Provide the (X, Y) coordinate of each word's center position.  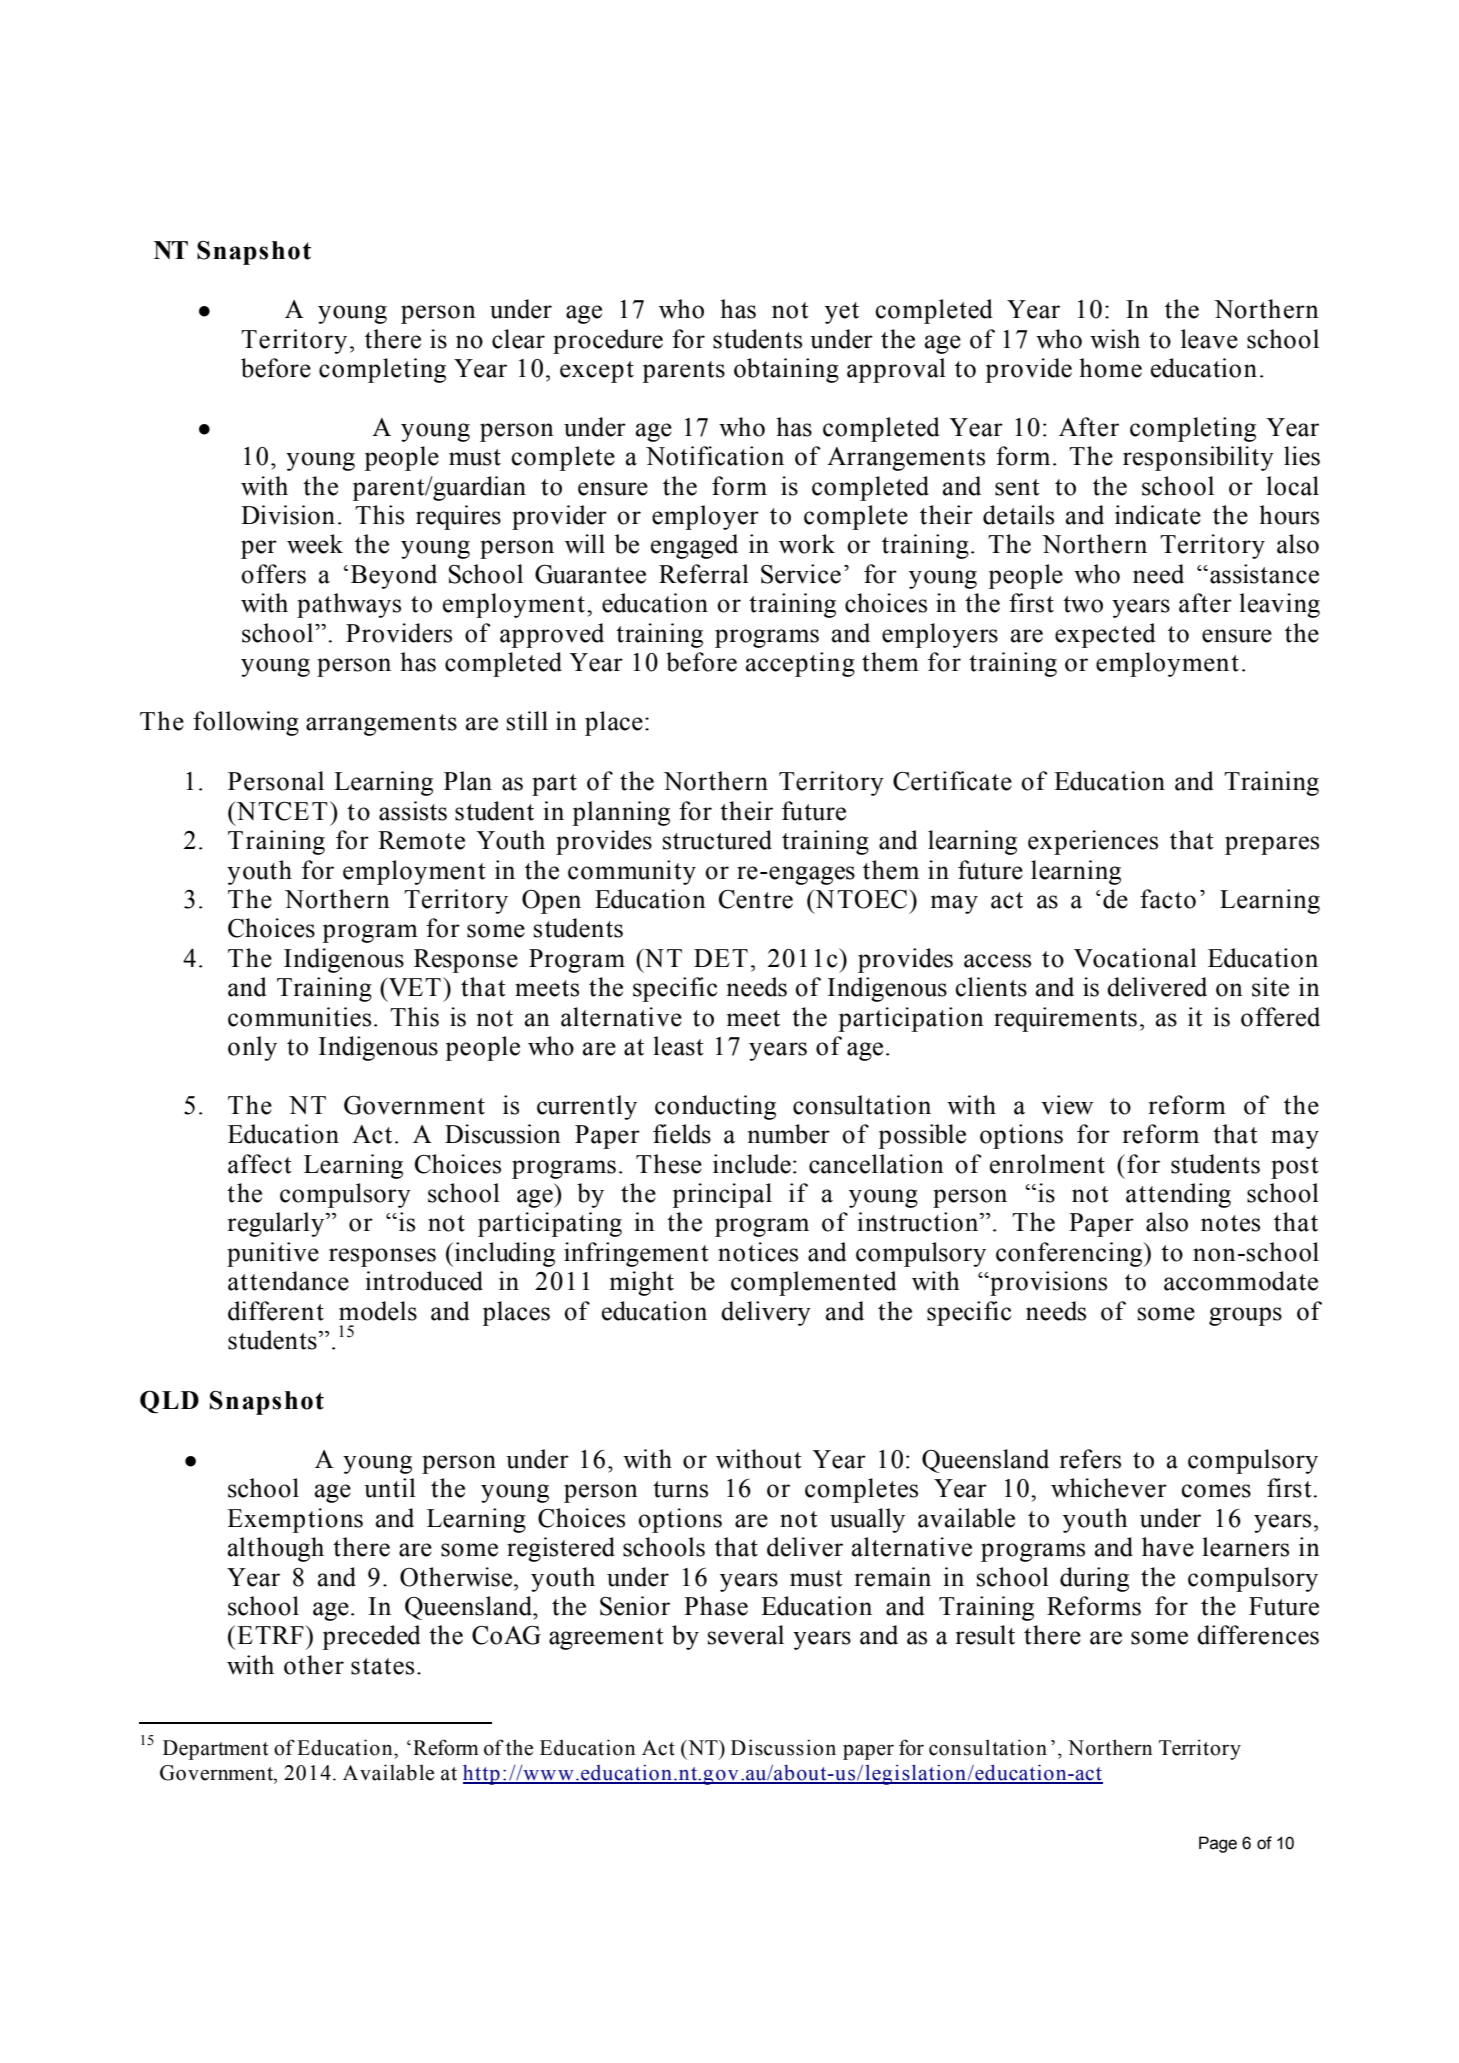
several (746, 1635)
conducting (715, 1107)
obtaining (786, 370)
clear (518, 339)
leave (1209, 339)
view (1067, 1105)
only (252, 1048)
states (382, 1666)
